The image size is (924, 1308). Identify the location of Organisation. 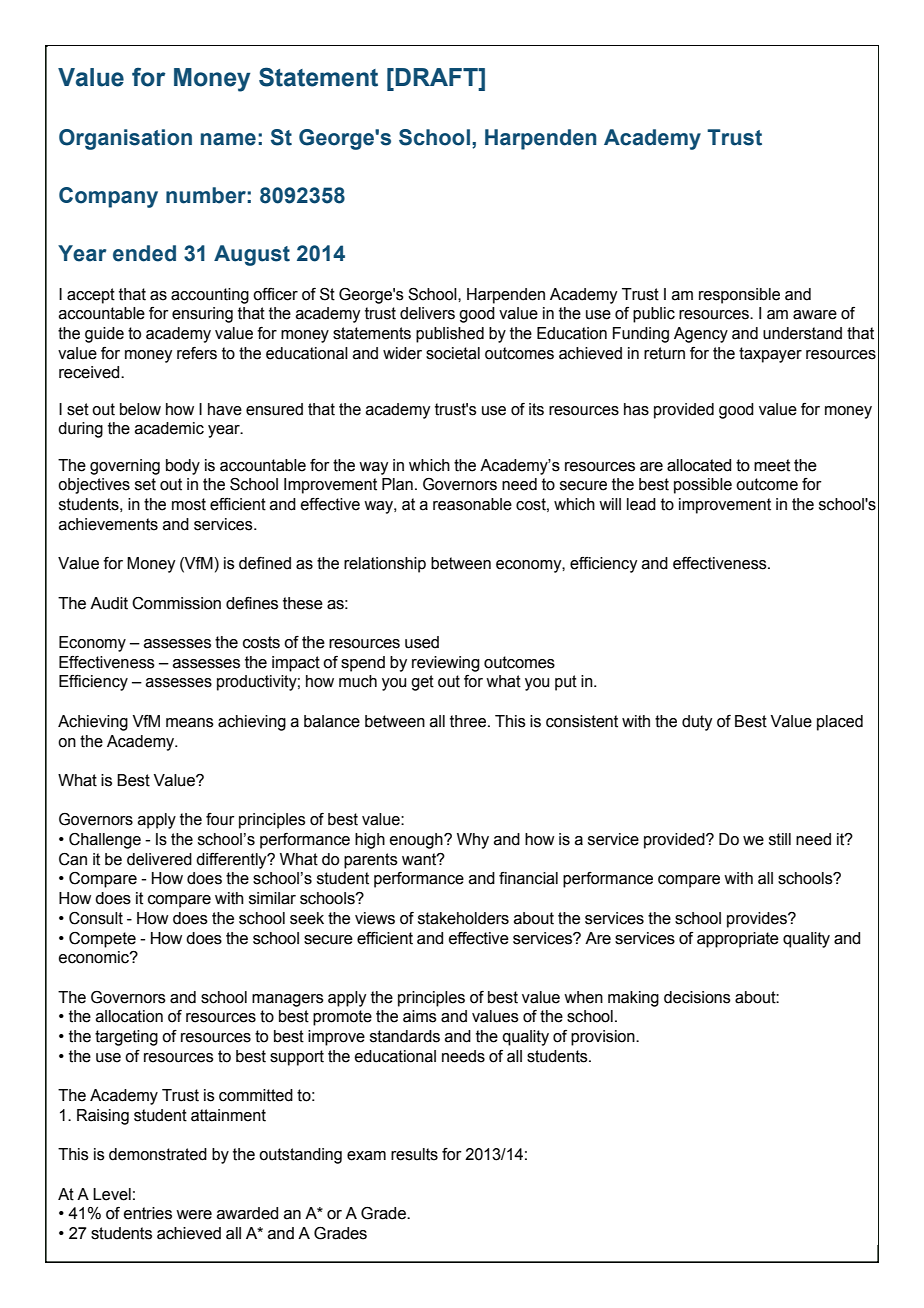
(125, 139).
